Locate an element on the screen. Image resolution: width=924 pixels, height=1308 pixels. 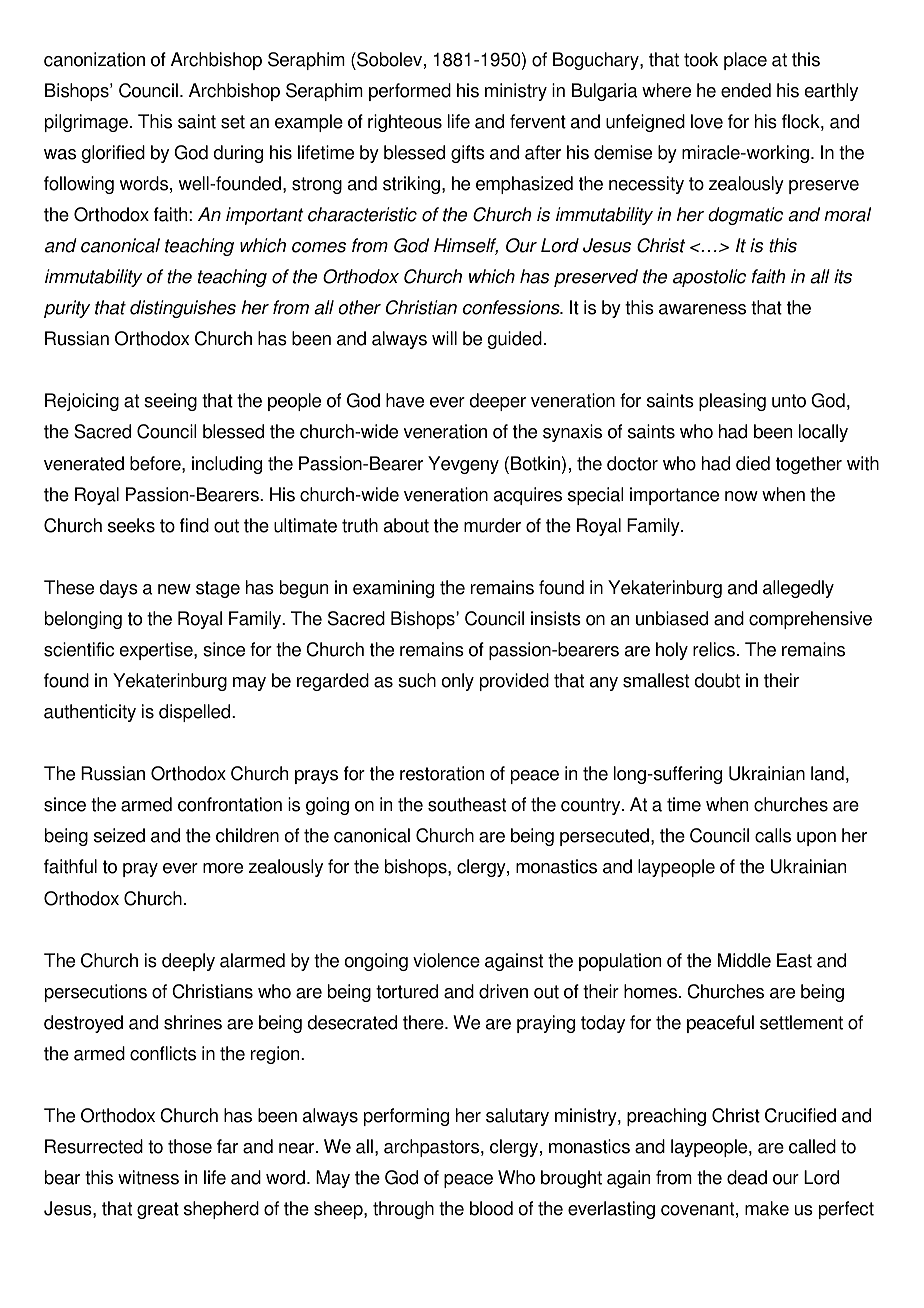
witness is located at coordinates (148, 1177).
